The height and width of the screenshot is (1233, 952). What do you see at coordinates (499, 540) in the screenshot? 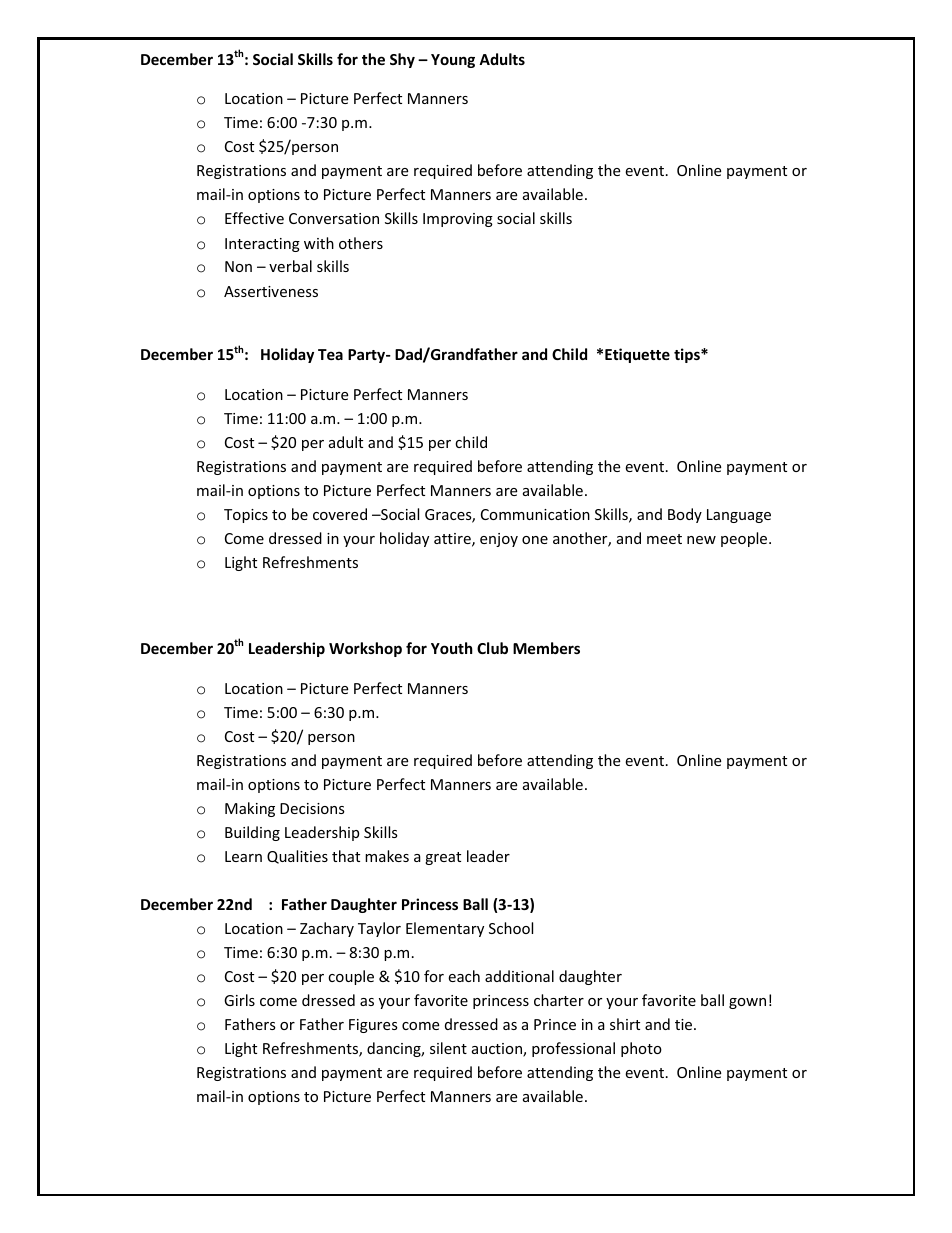
I see `enjoy` at bounding box center [499, 540].
